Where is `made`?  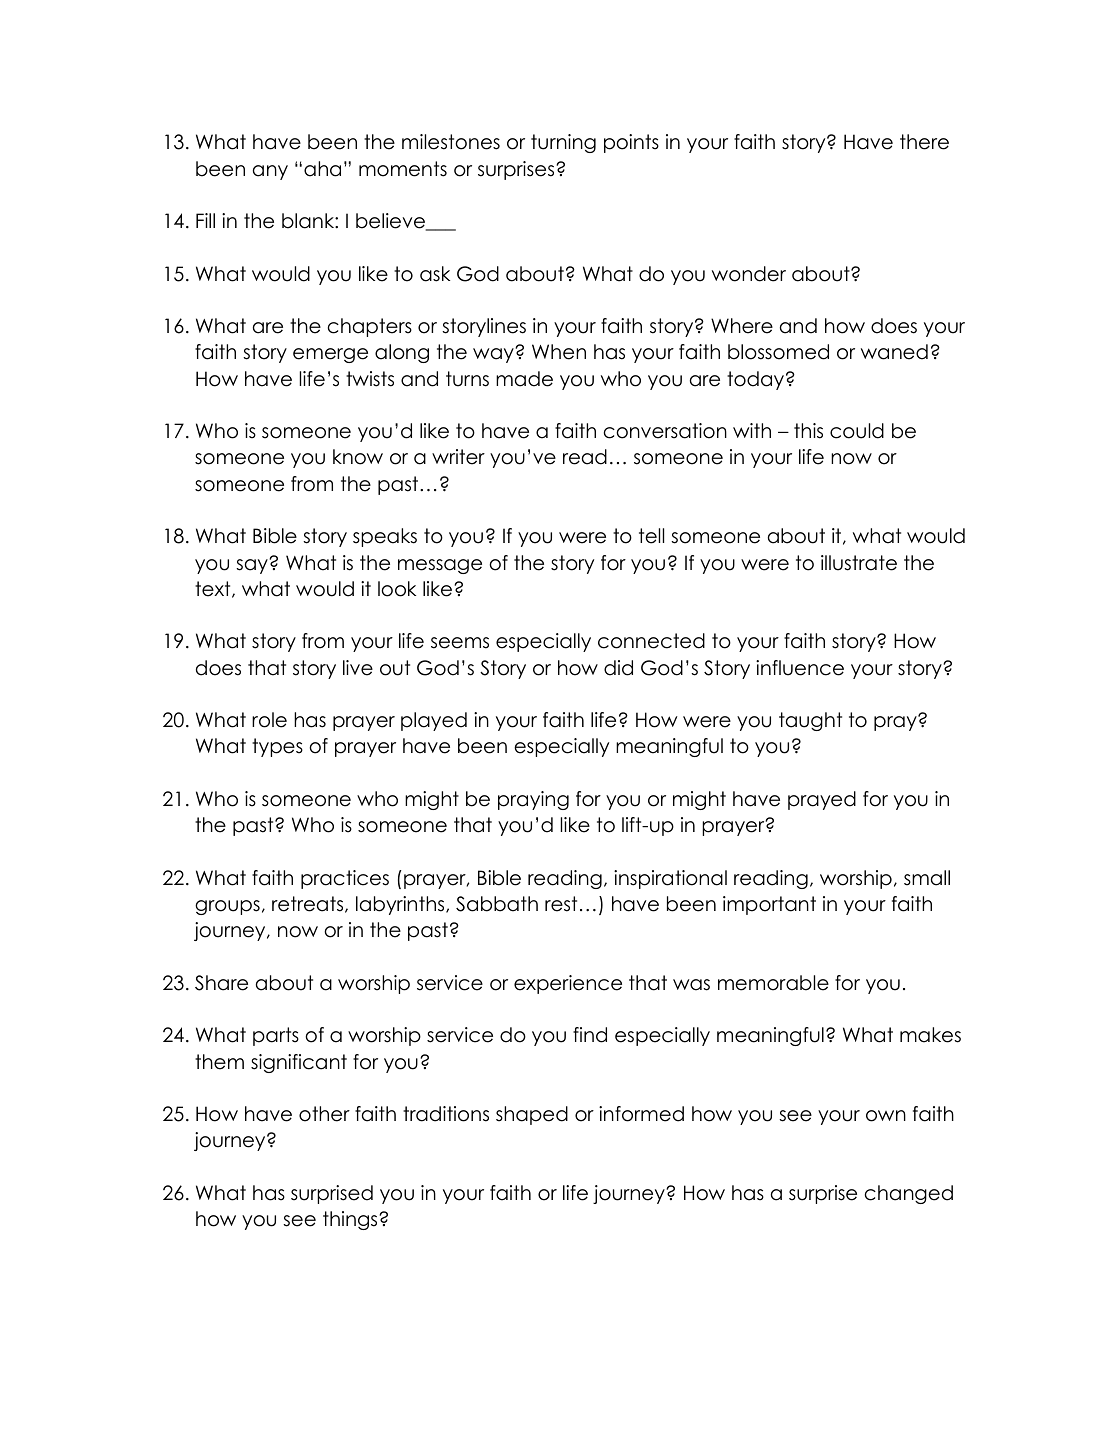
made is located at coordinates (524, 379).
